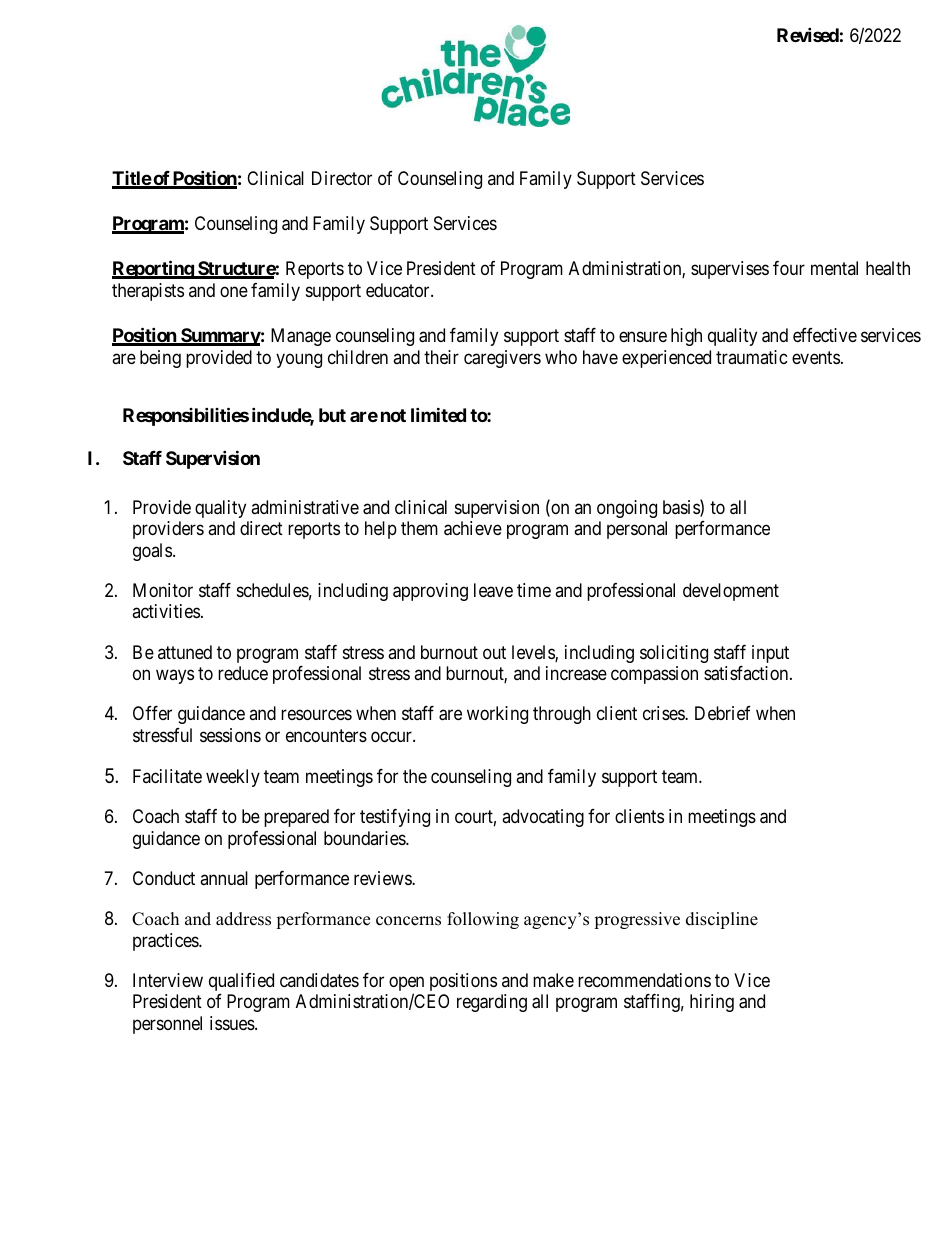  What do you see at coordinates (234, 292) in the screenshot?
I see `one` at bounding box center [234, 292].
